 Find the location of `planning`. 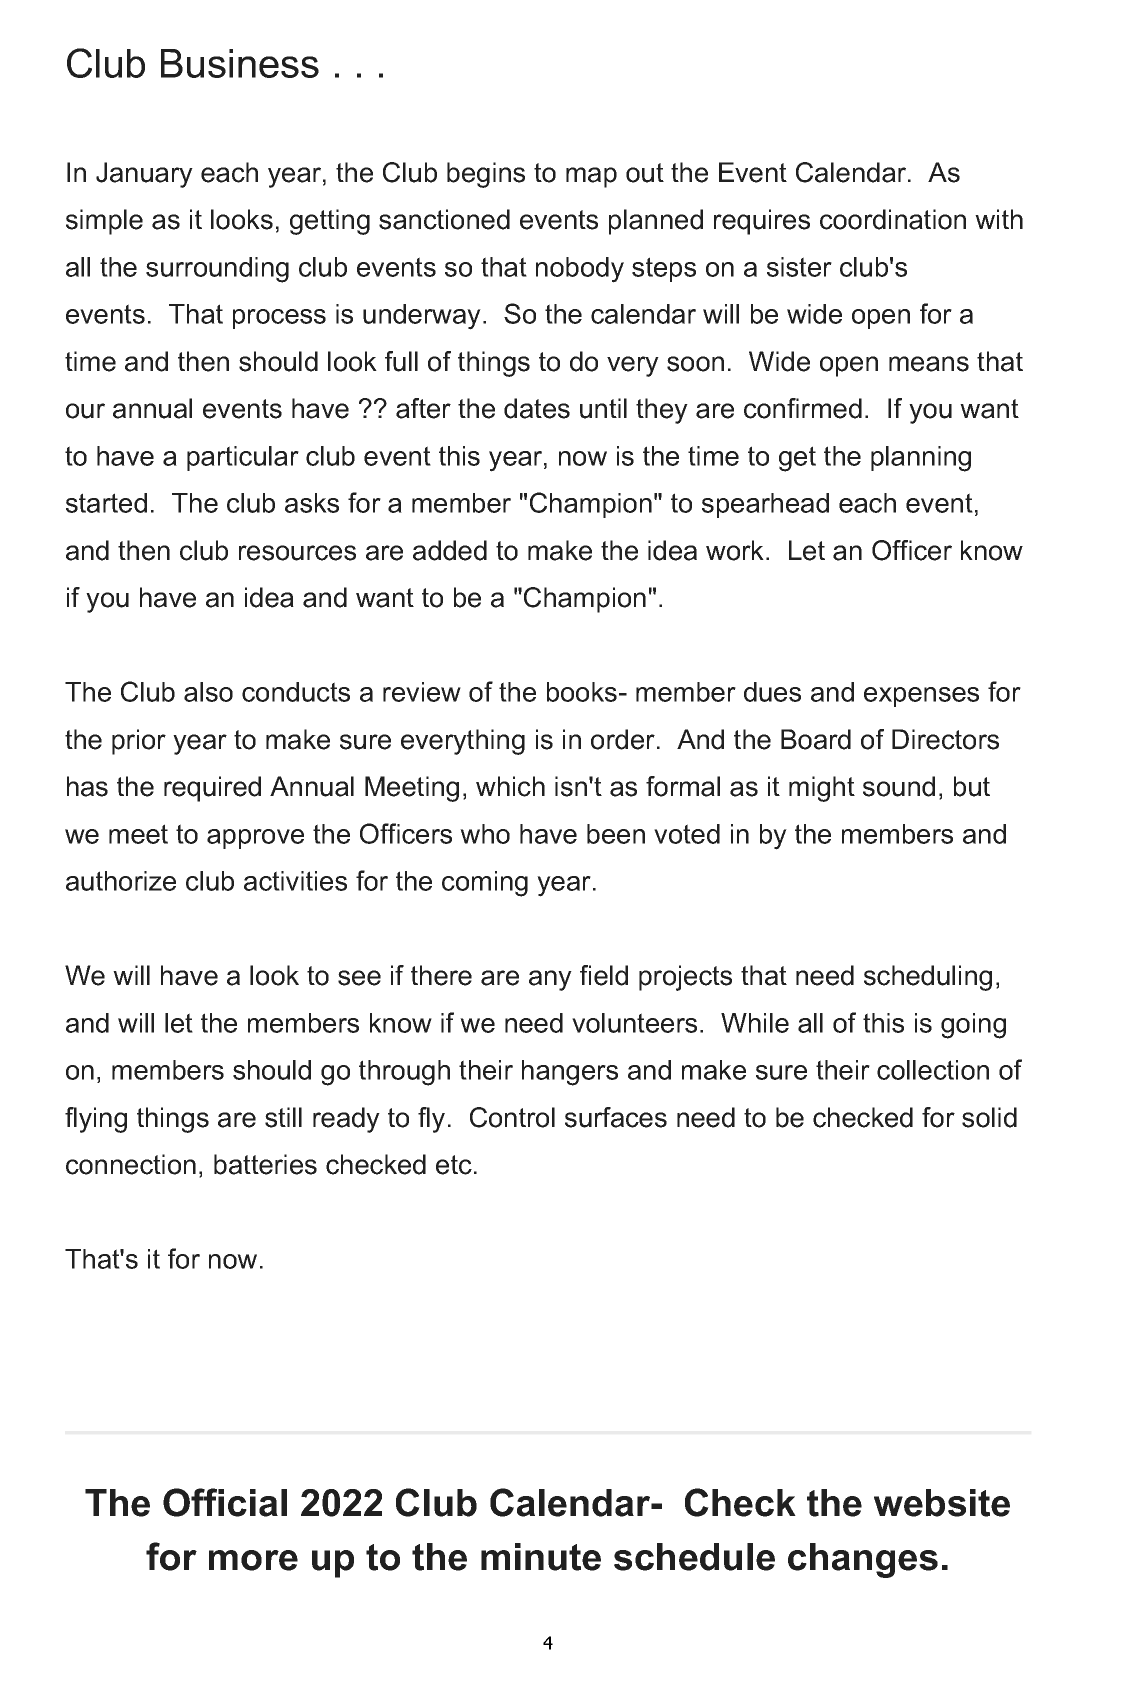

planning is located at coordinates (921, 459).
